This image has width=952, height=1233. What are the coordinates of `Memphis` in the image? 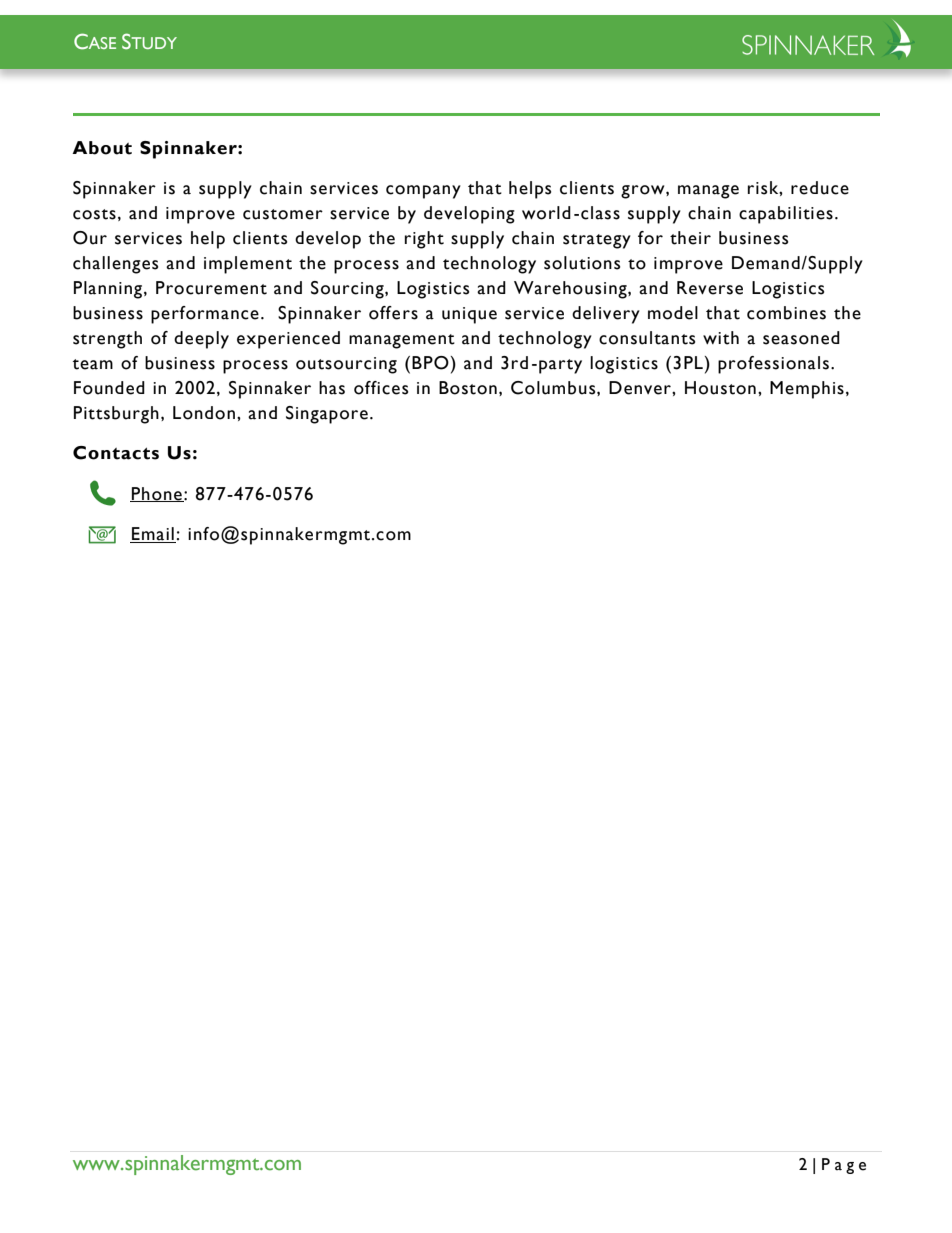 It's located at (807, 390).
